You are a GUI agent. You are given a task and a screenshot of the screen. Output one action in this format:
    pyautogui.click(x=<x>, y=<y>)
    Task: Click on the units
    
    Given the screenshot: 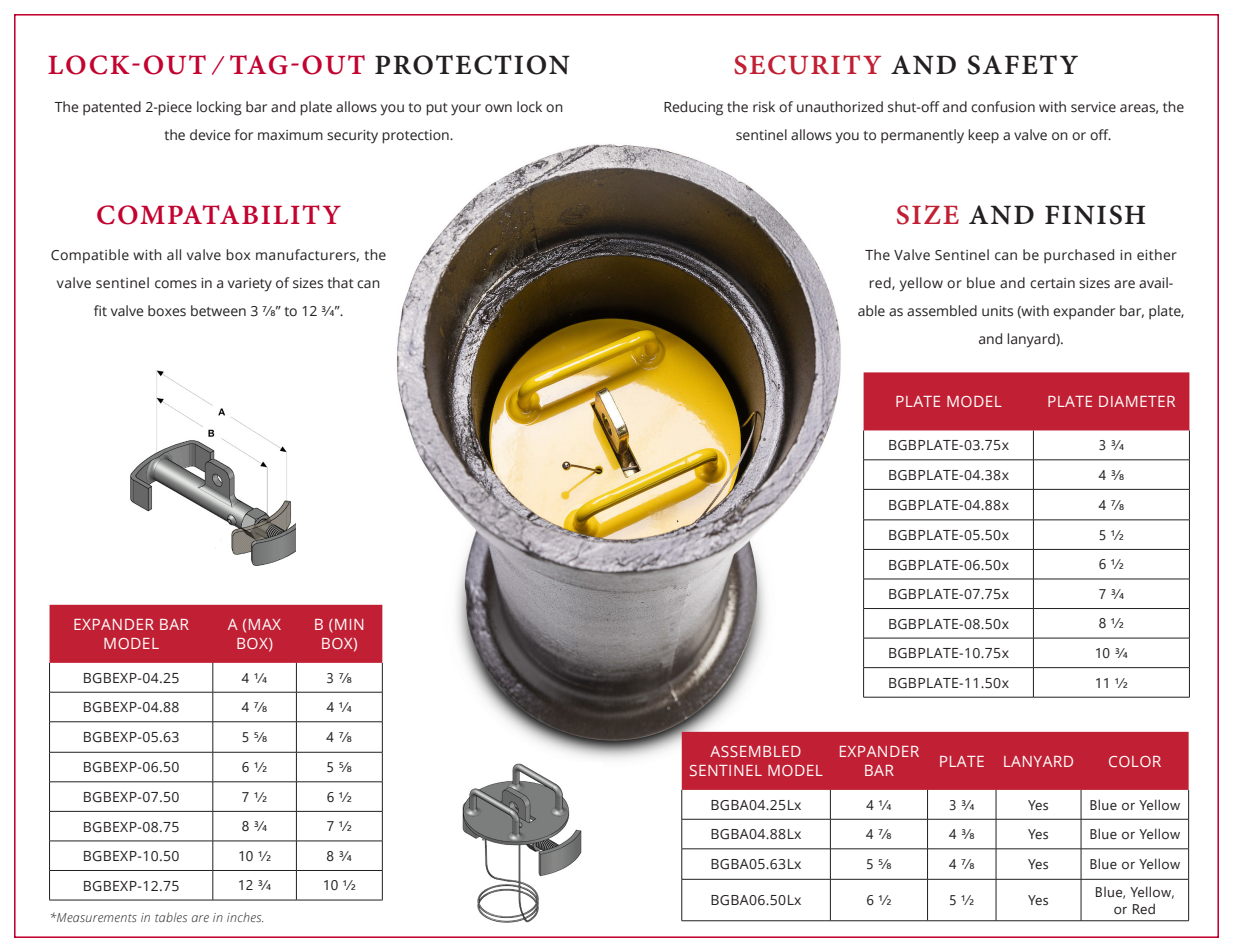 What is the action you would take?
    pyautogui.click(x=997, y=311)
